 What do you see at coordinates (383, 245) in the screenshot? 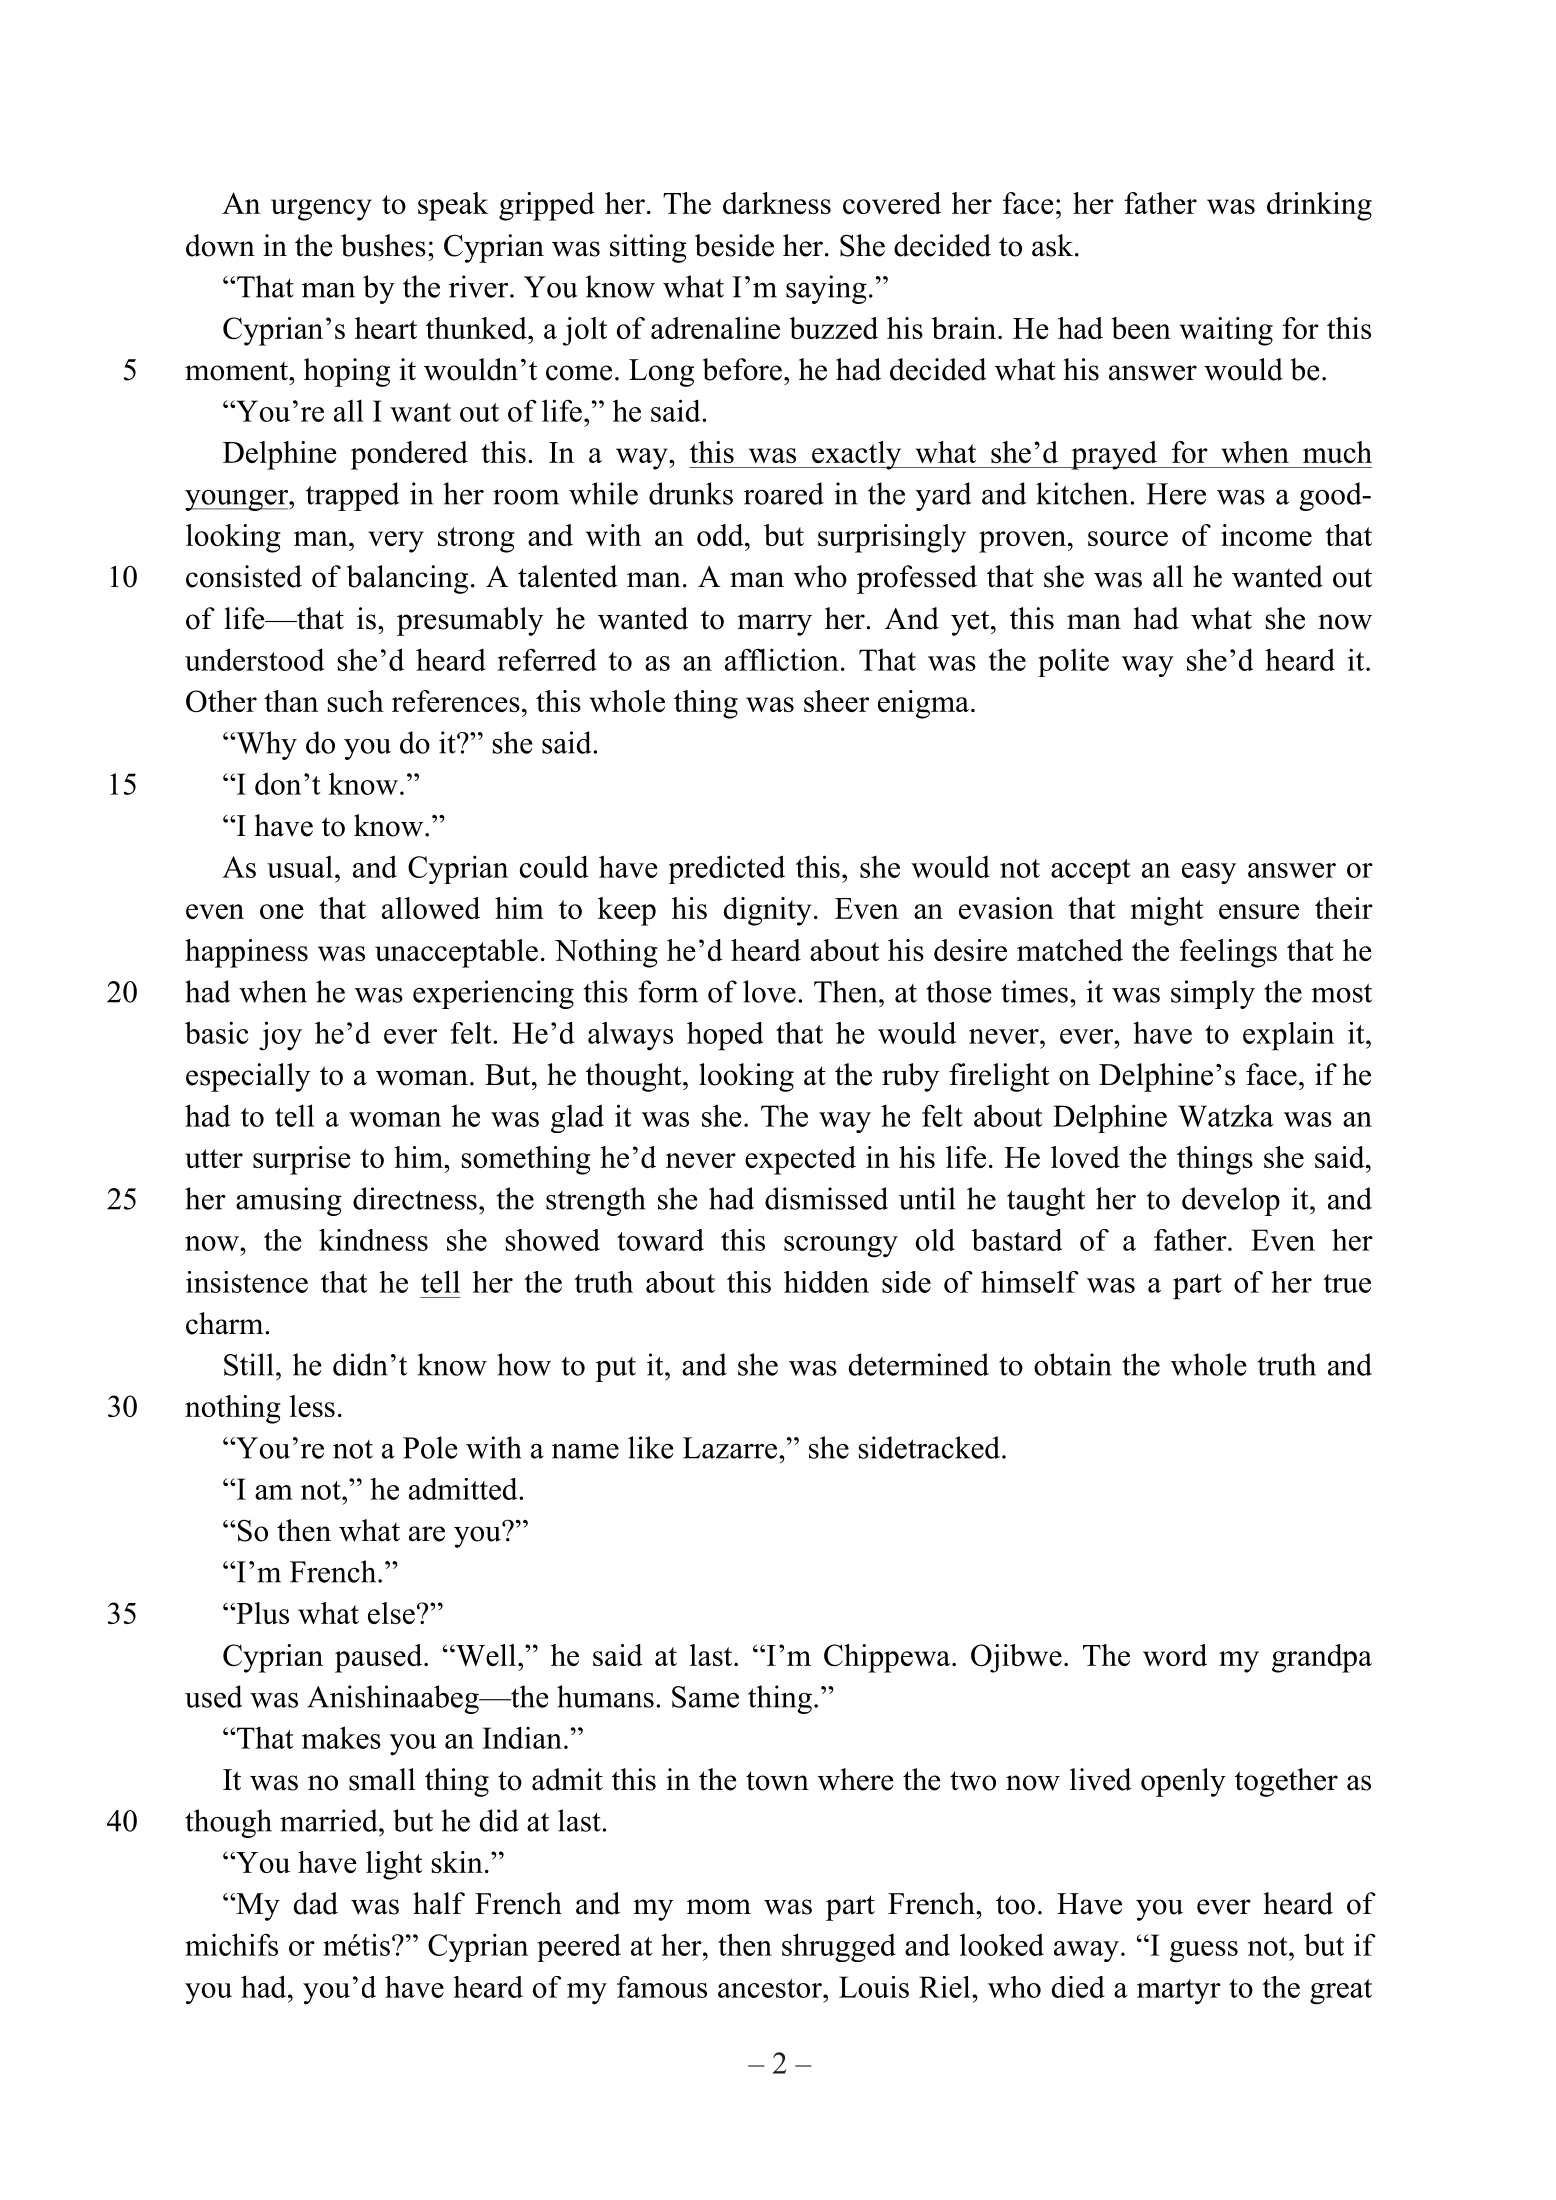
I see `bushes` at bounding box center [383, 245].
